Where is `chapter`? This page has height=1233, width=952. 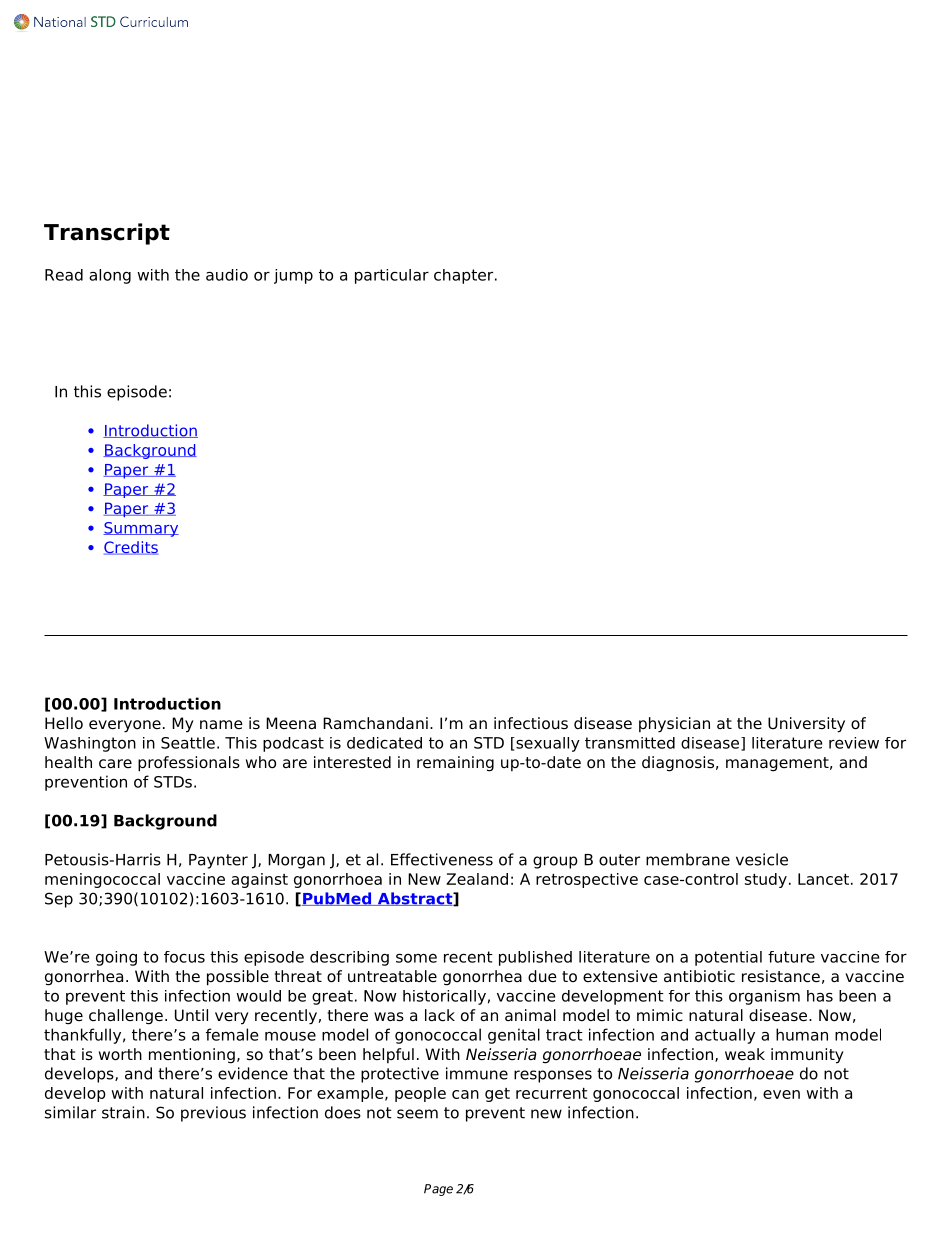
chapter is located at coordinates (465, 276).
